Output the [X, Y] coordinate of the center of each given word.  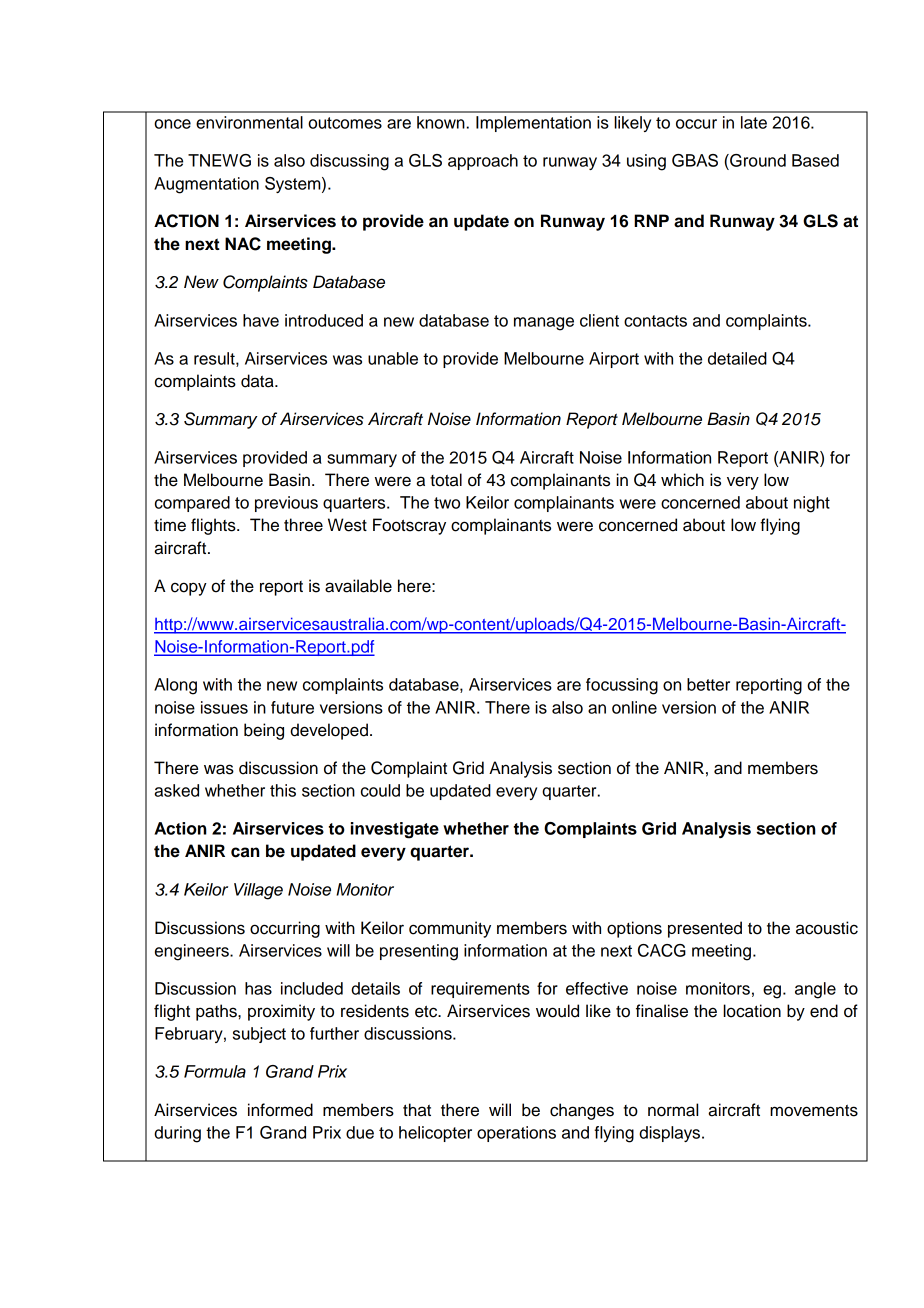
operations [516, 1134]
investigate [395, 830]
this [283, 790]
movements [814, 1111]
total [446, 480]
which [682, 480]
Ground [757, 160]
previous [286, 504]
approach [483, 162]
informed [280, 1110]
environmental [249, 122]
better [708, 684]
